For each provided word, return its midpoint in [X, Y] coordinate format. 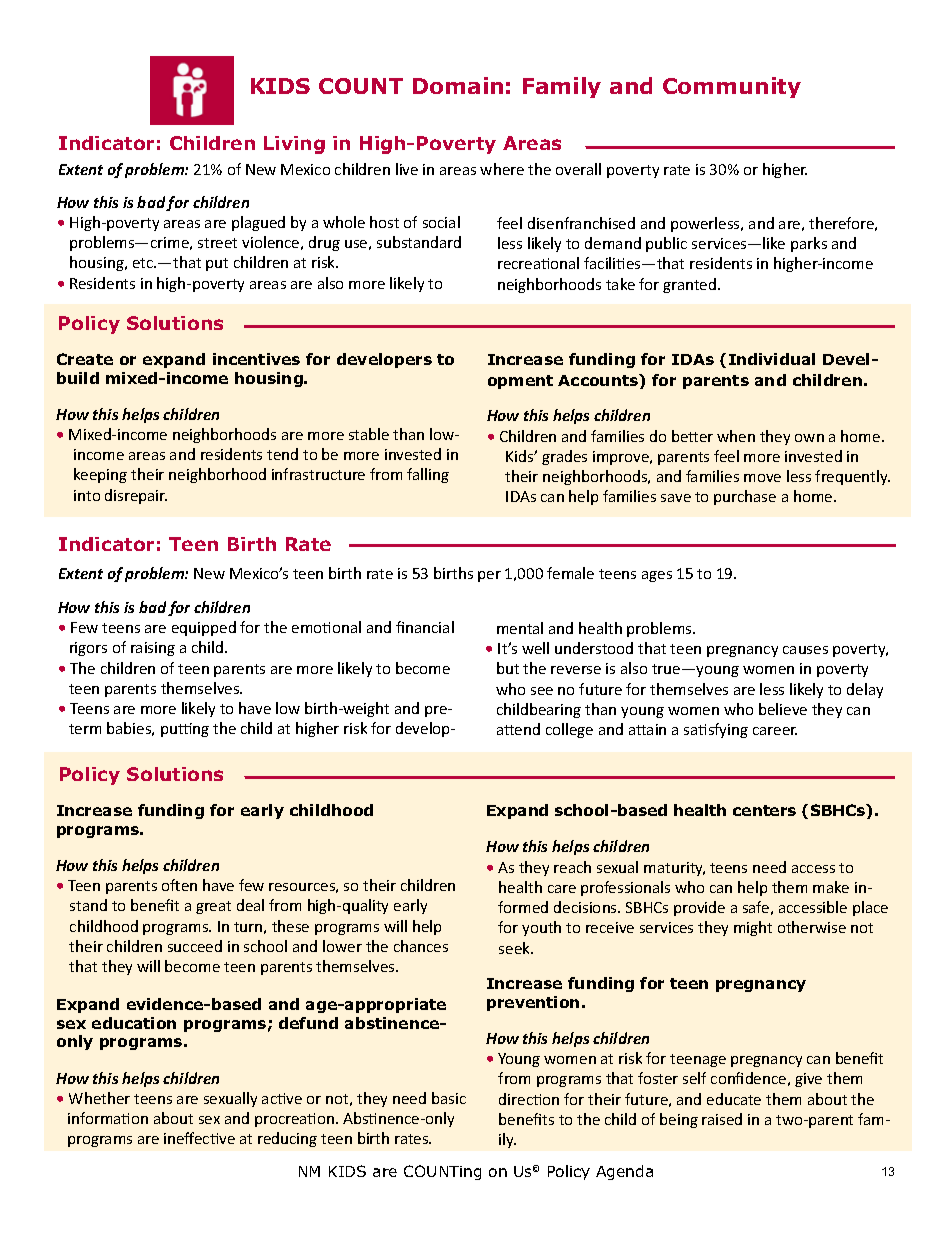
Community [732, 87]
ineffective [199, 1138]
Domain [458, 85]
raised [722, 1119]
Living [294, 145]
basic [449, 1098]
